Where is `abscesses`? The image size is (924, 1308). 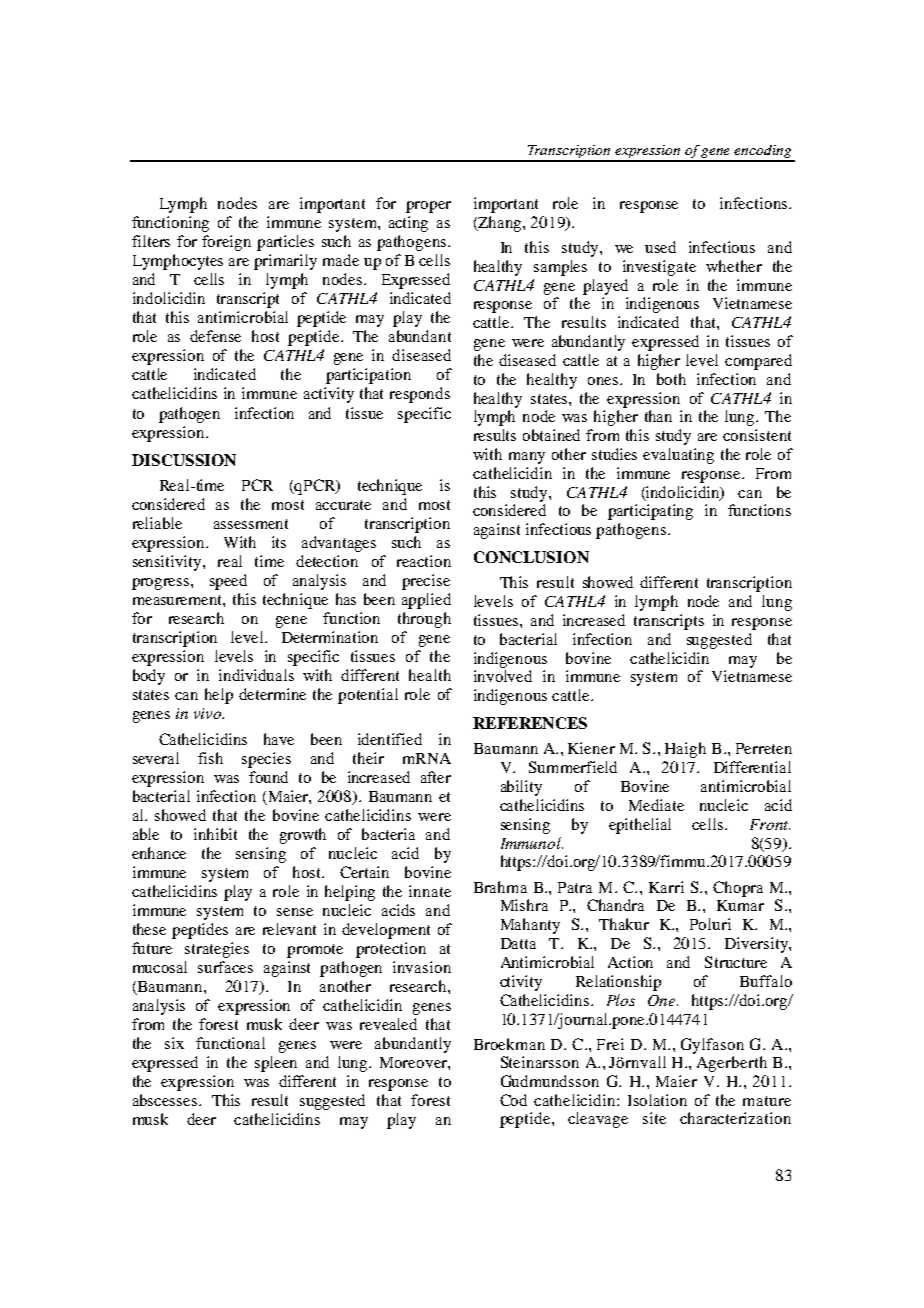
abscesses is located at coordinates (165, 1100).
